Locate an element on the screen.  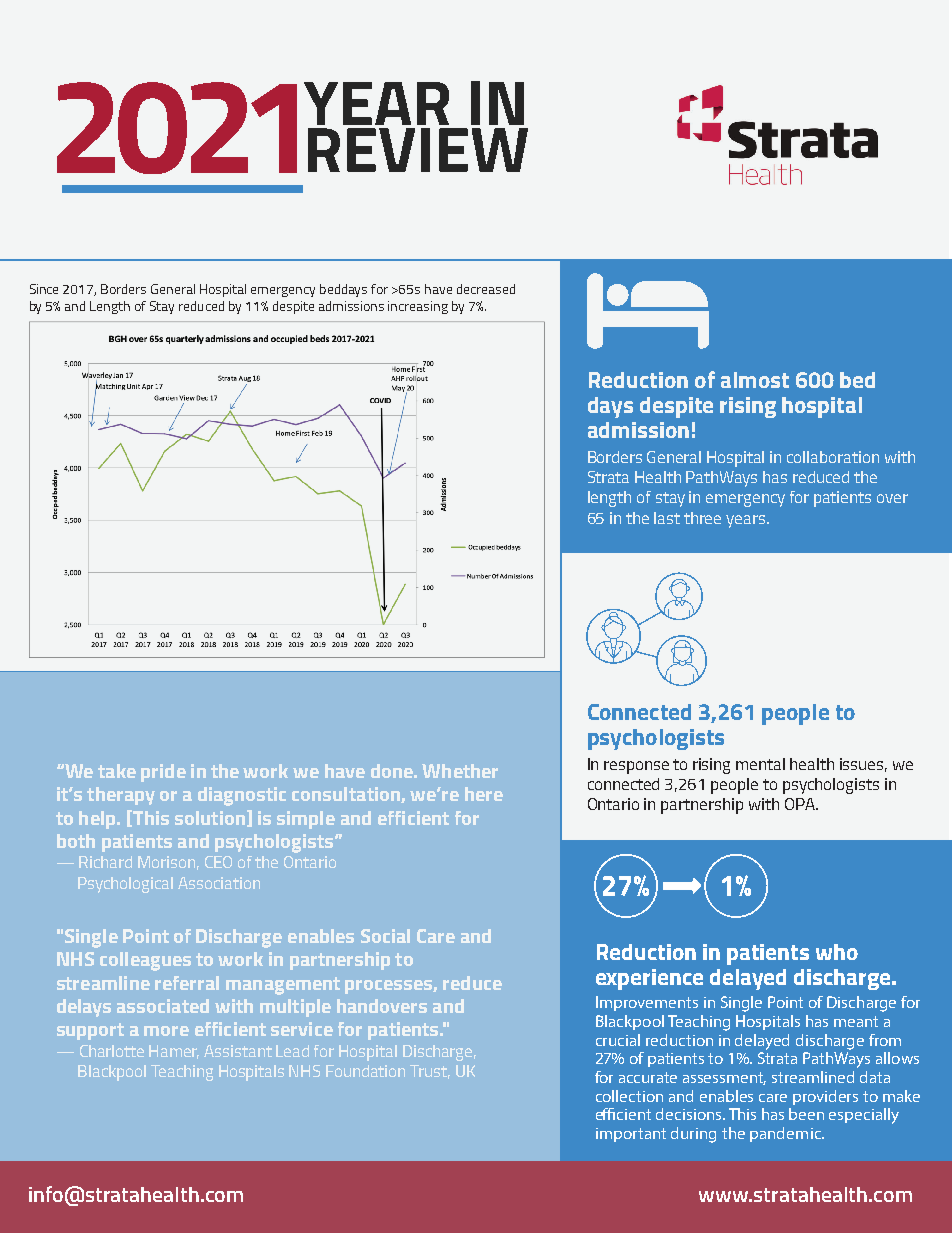
increasing is located at coordinates (418, 307).
